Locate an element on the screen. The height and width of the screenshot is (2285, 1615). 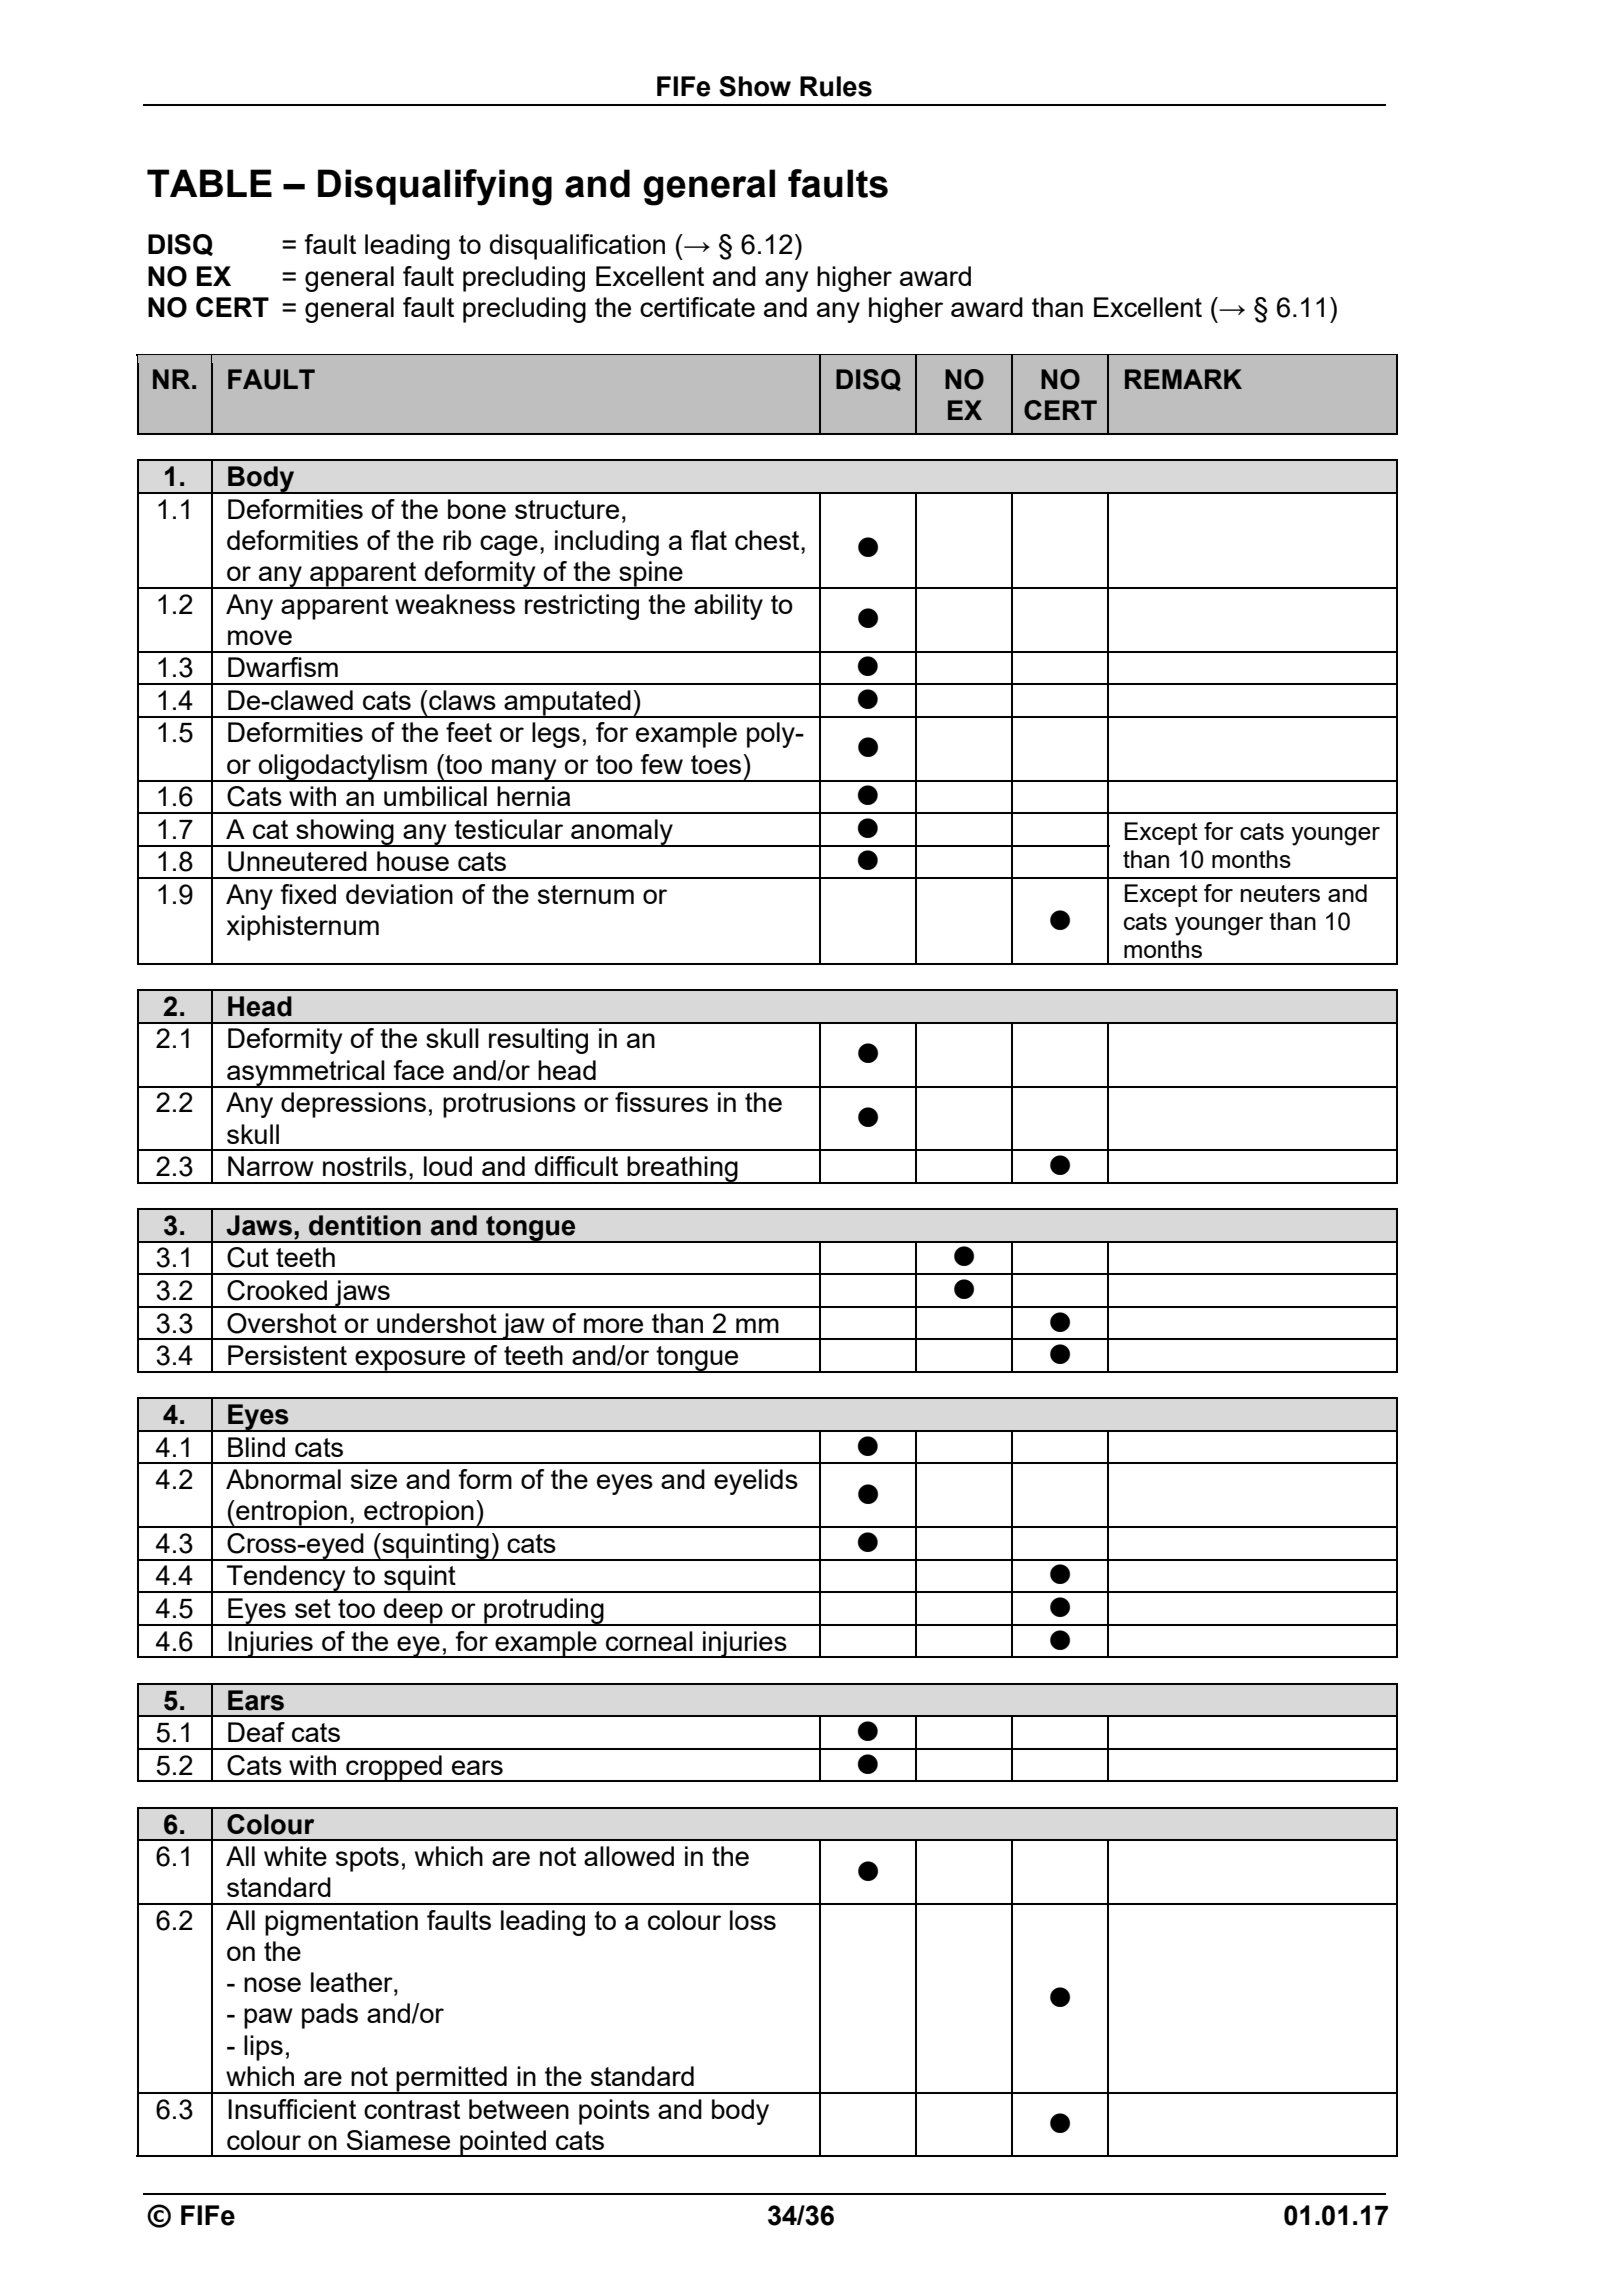
Insufficient is located at coordinates (292, 2109).
